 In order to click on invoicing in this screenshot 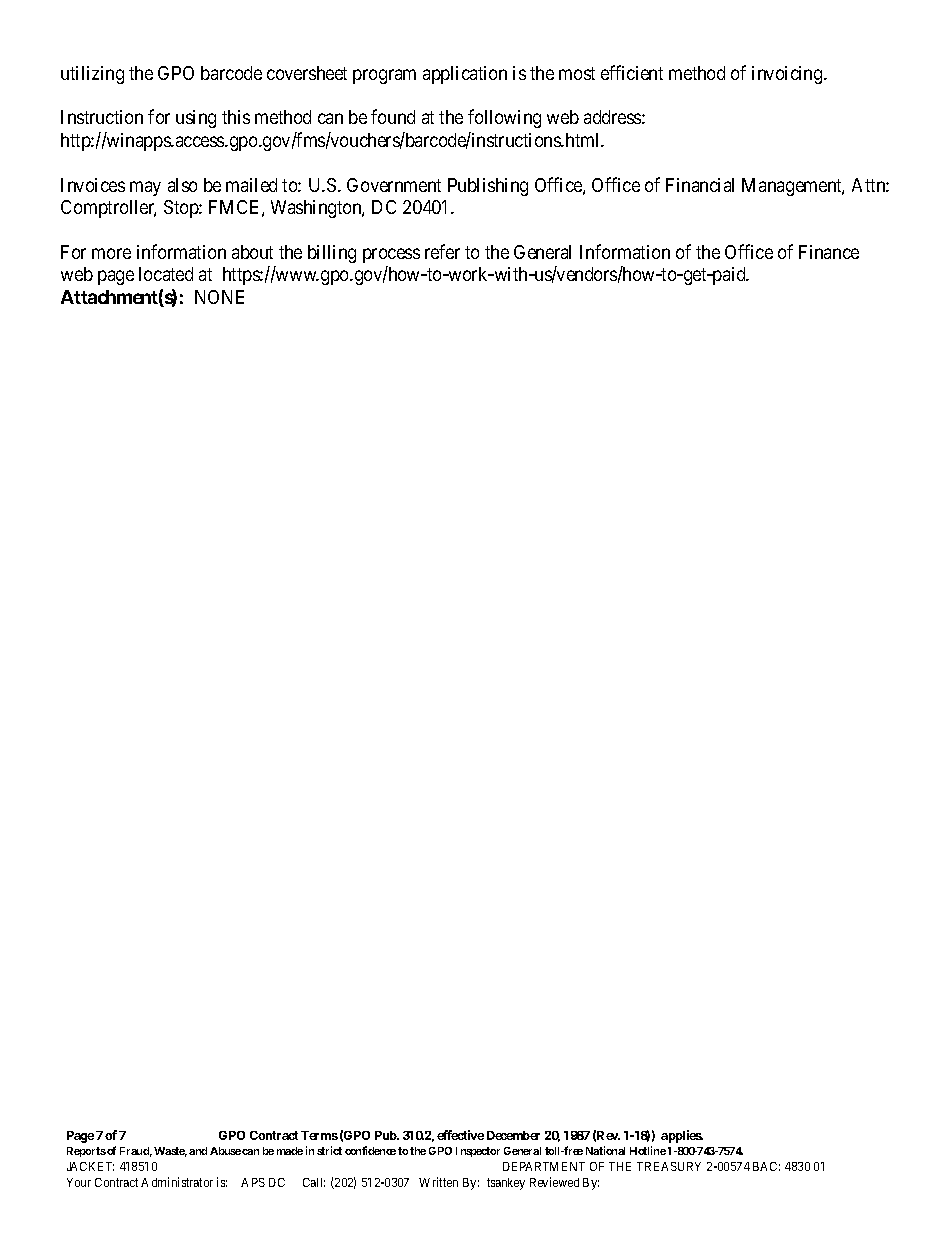, I will do `click(788, 75)`.
